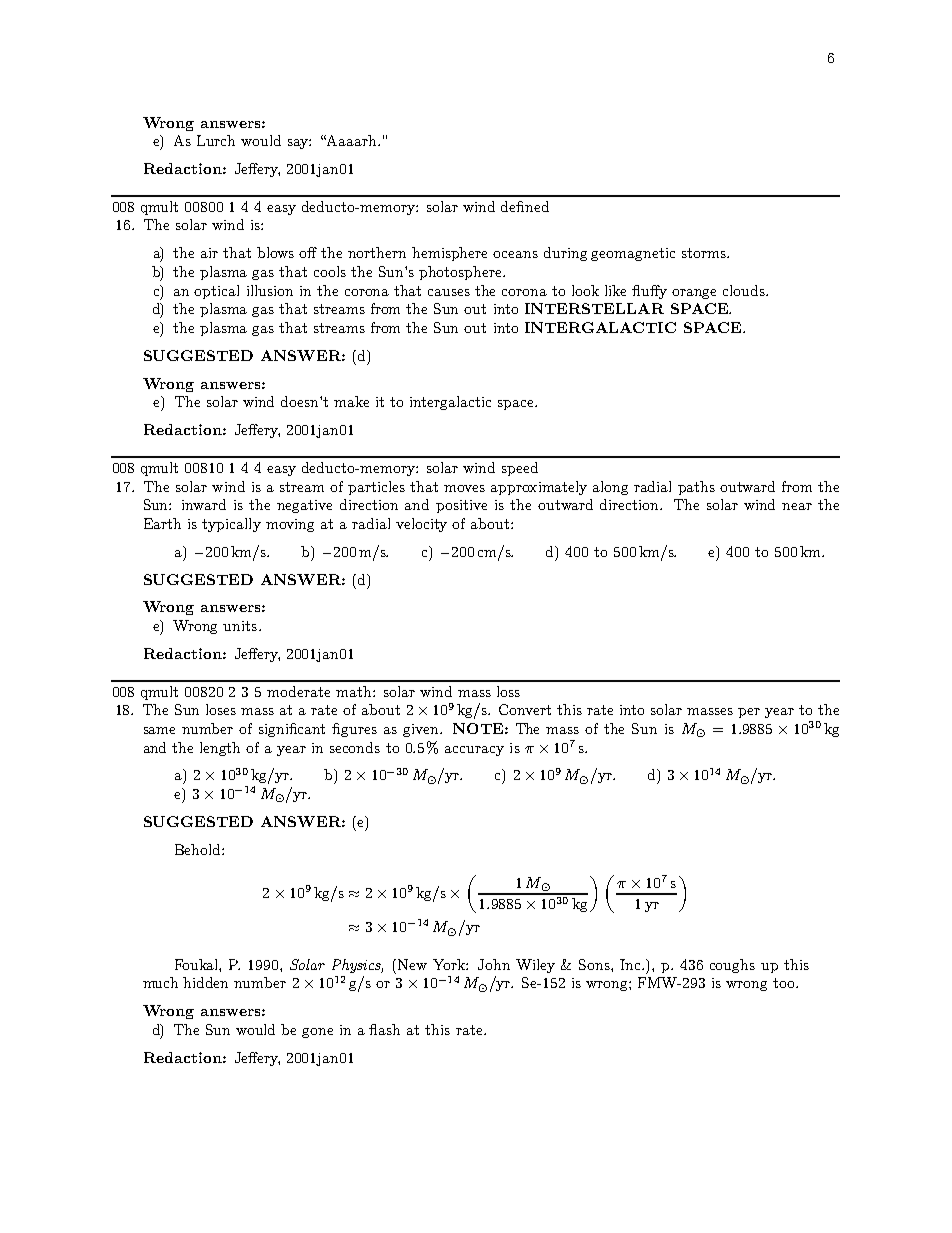  I want to click on Lurch, so click(216, 140).
